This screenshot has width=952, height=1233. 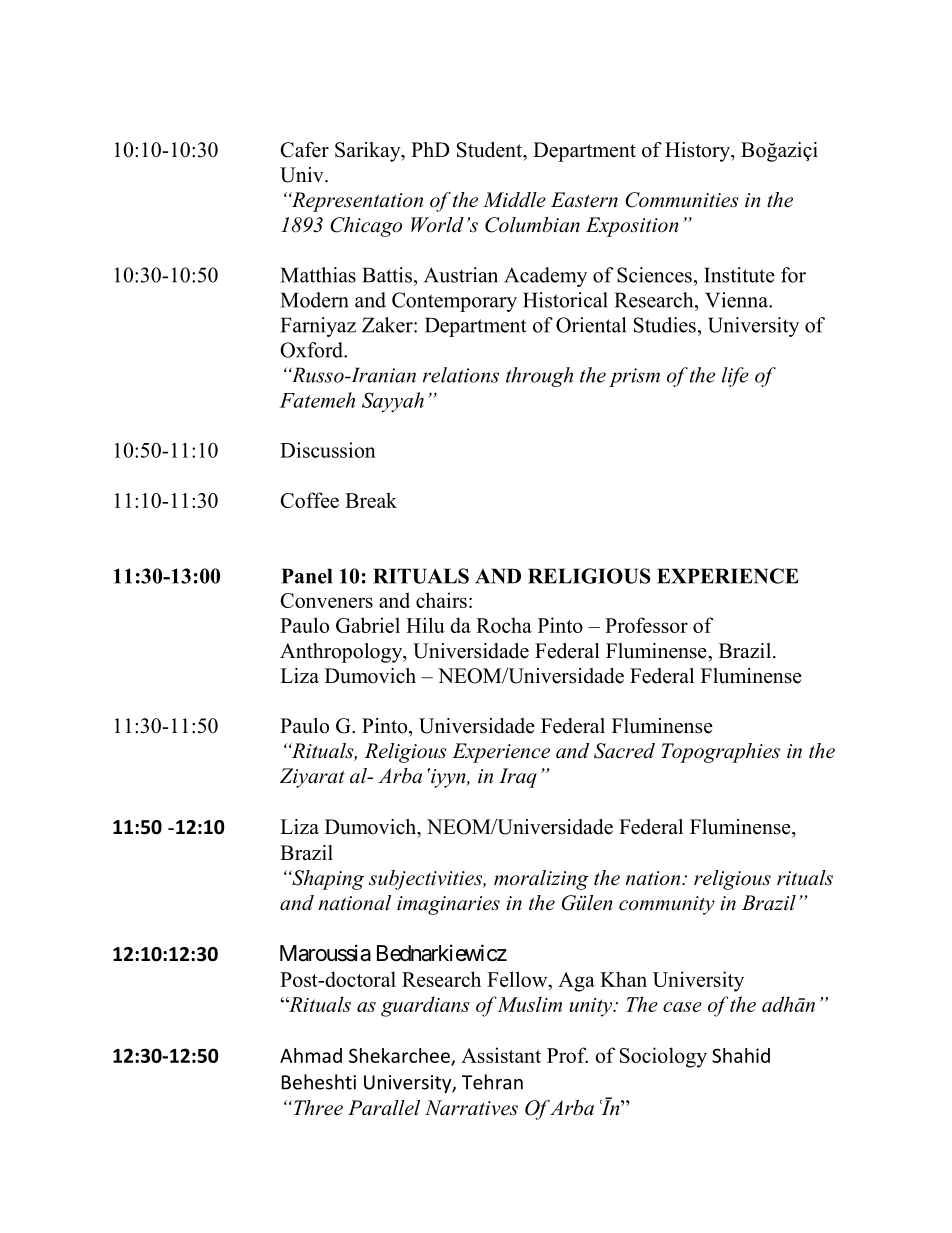 I want to click on Khan, so click(x=623, y=979).
